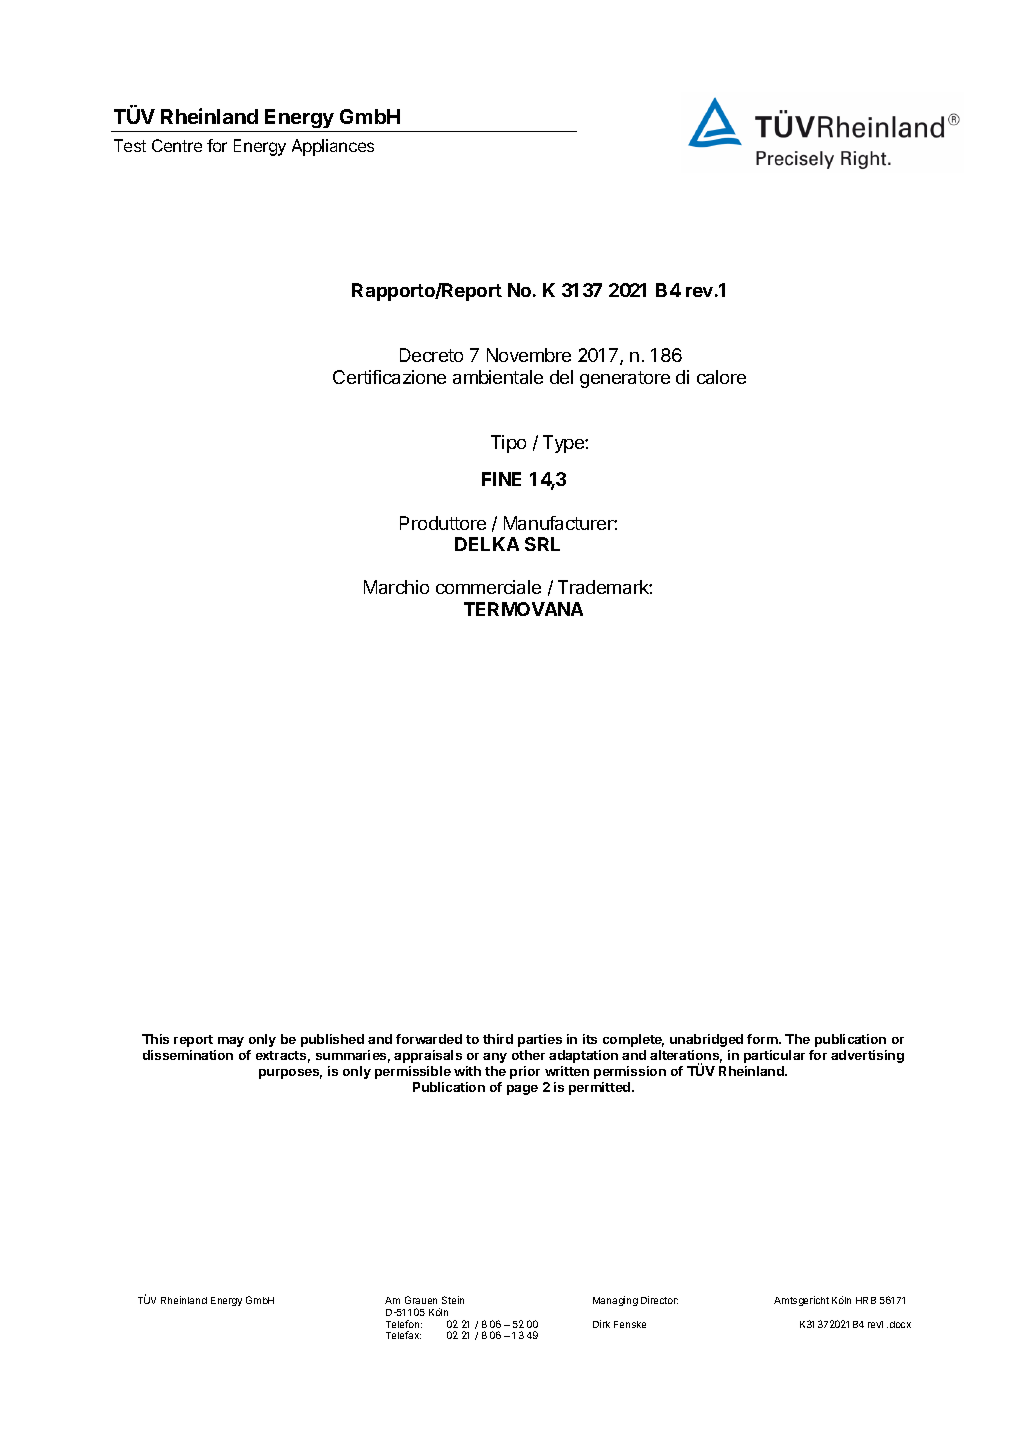 The width and height of the image is (1019, 1441). I want to click on Novembre, so click(529, 355).
